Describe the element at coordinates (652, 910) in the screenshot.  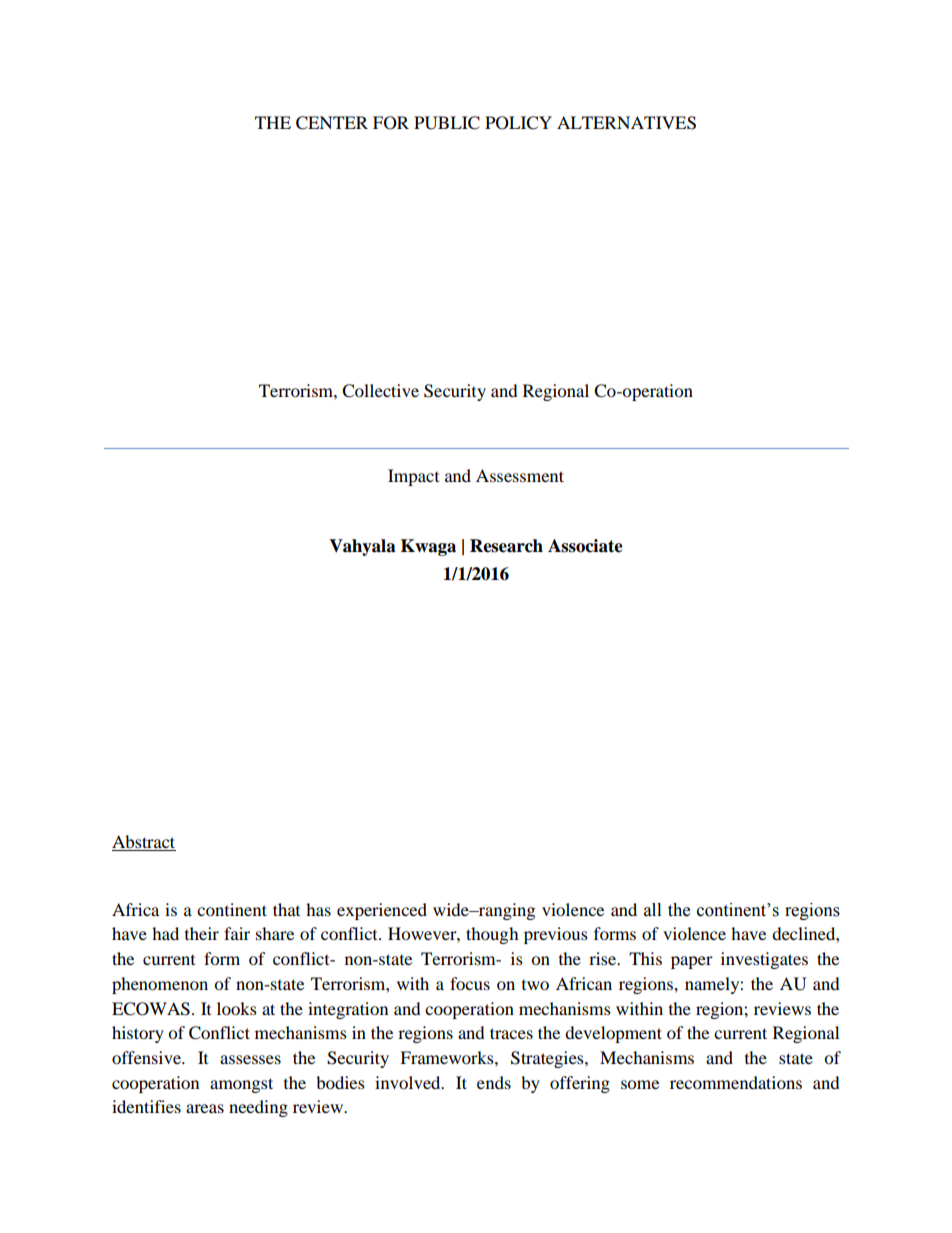
I see `all` at that location.
